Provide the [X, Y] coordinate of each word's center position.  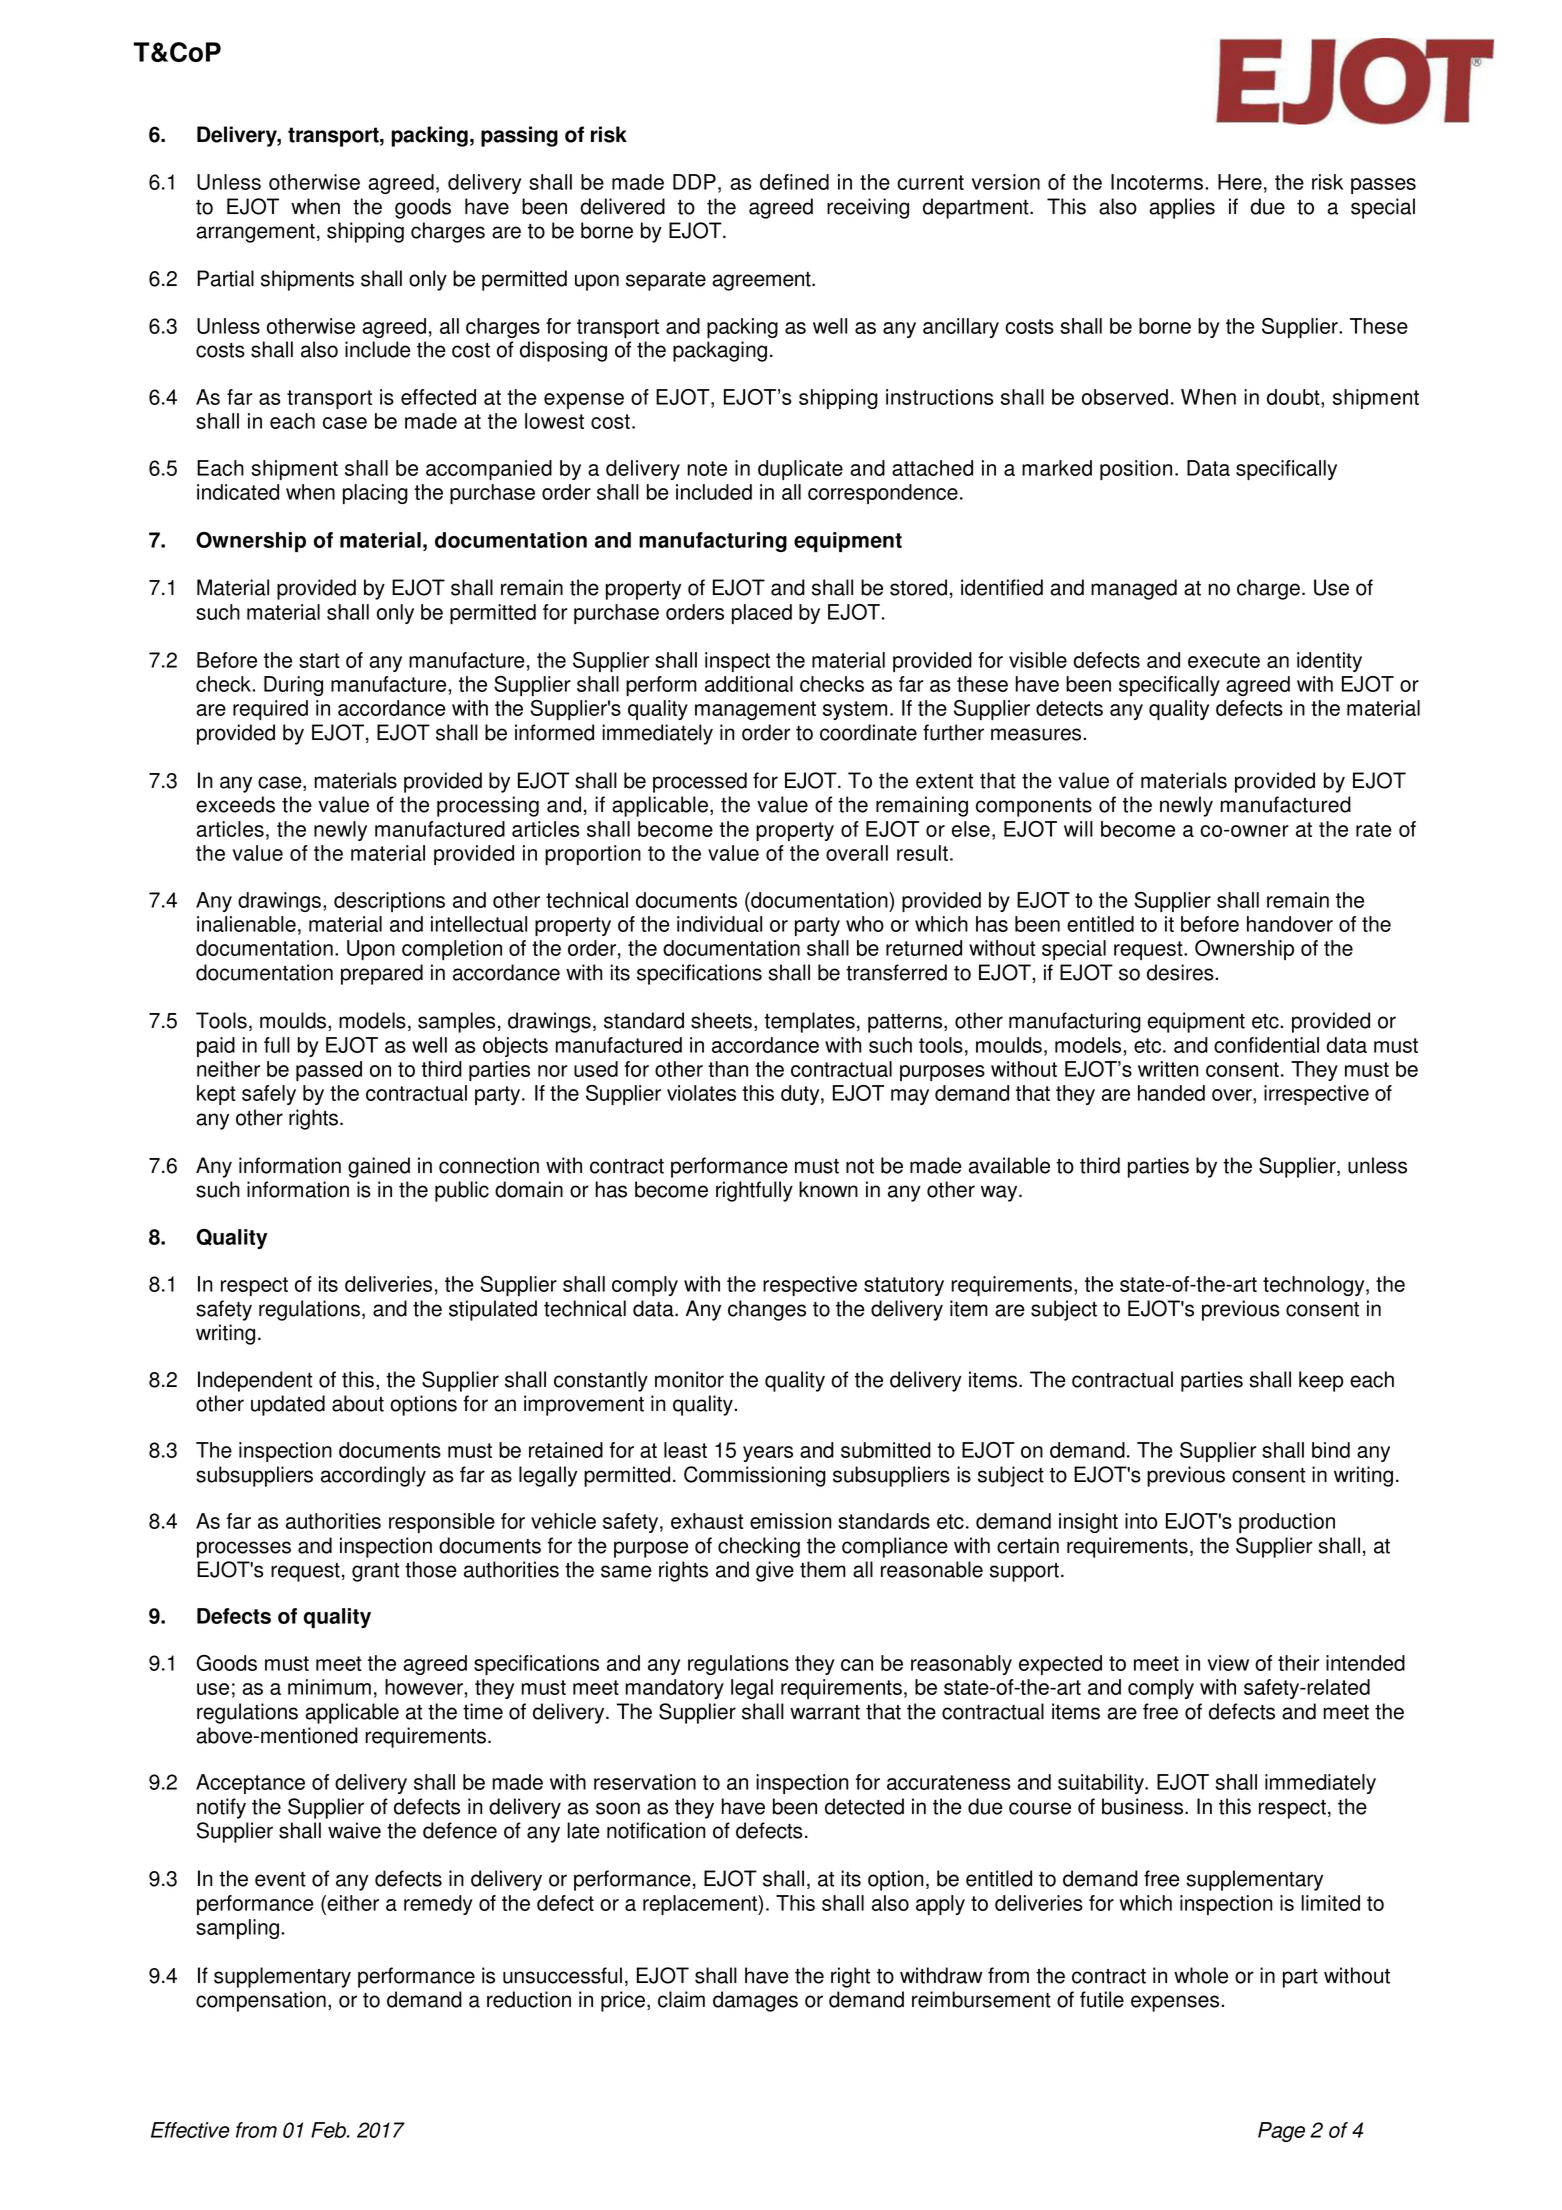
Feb [329, 2130]
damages [755, 2001]
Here [1240, 182]
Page [1281, 2132]
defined [794, 182]
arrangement [255, 233]
